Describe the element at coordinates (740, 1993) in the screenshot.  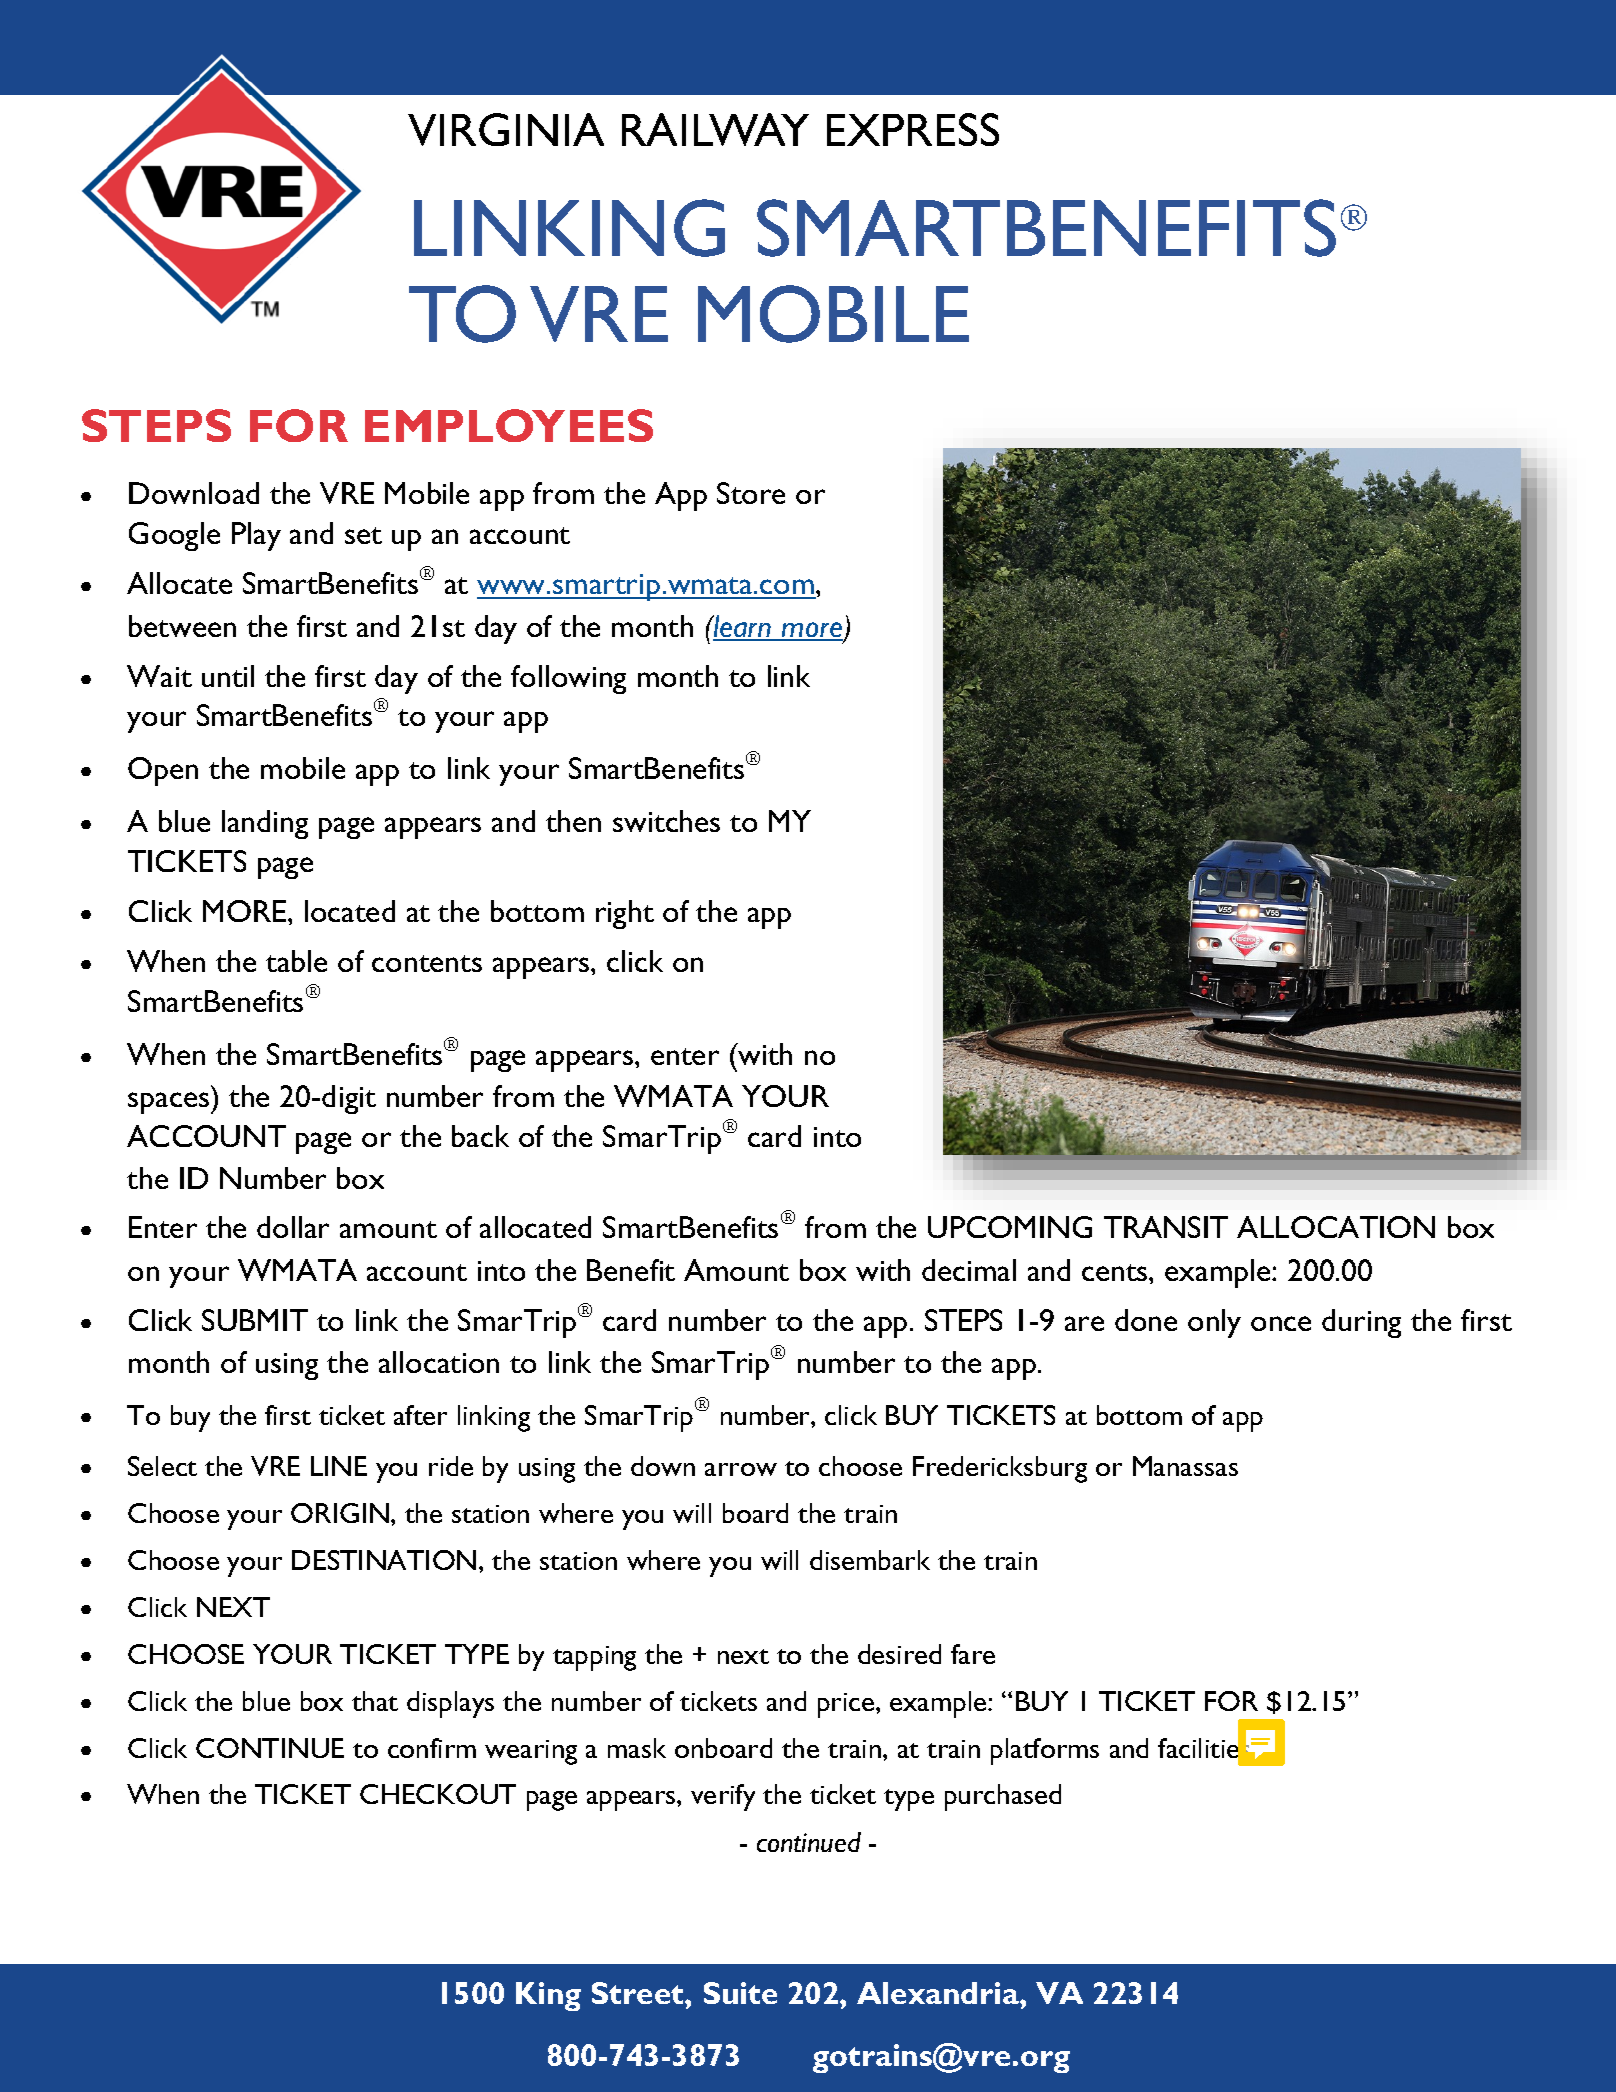
I see `Suite` at that location.
